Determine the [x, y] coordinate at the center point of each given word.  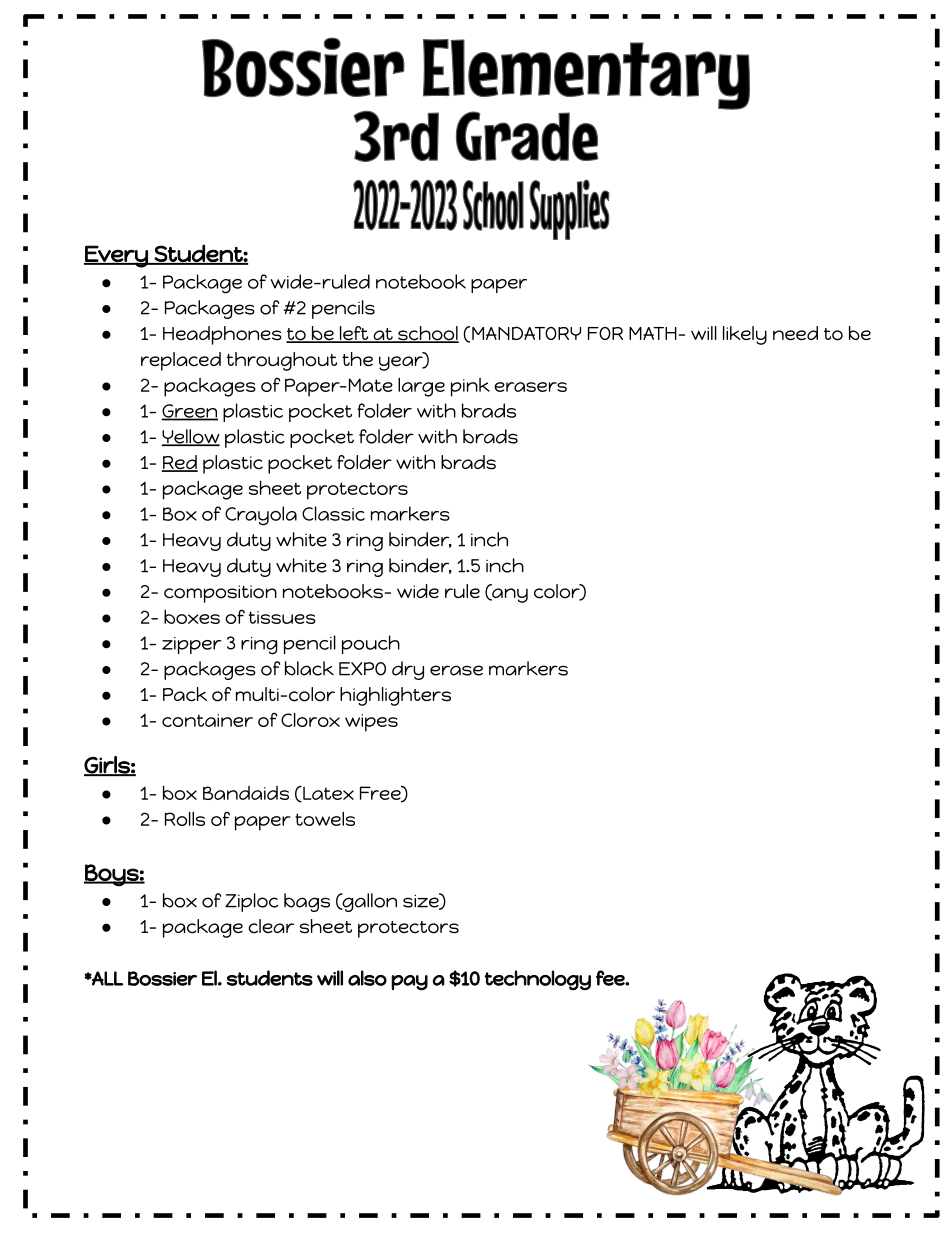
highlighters [395, 696]
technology [537, 980]
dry [408, 670]
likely [745, 335]
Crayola [261, 516]
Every [117, 256]
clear [271, 926]
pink [470, 387]
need [795, 333]
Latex [327, 794]
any [509, 595]
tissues [282, 617]
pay [409, 983]
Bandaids [246, 793]
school [427, 334]
